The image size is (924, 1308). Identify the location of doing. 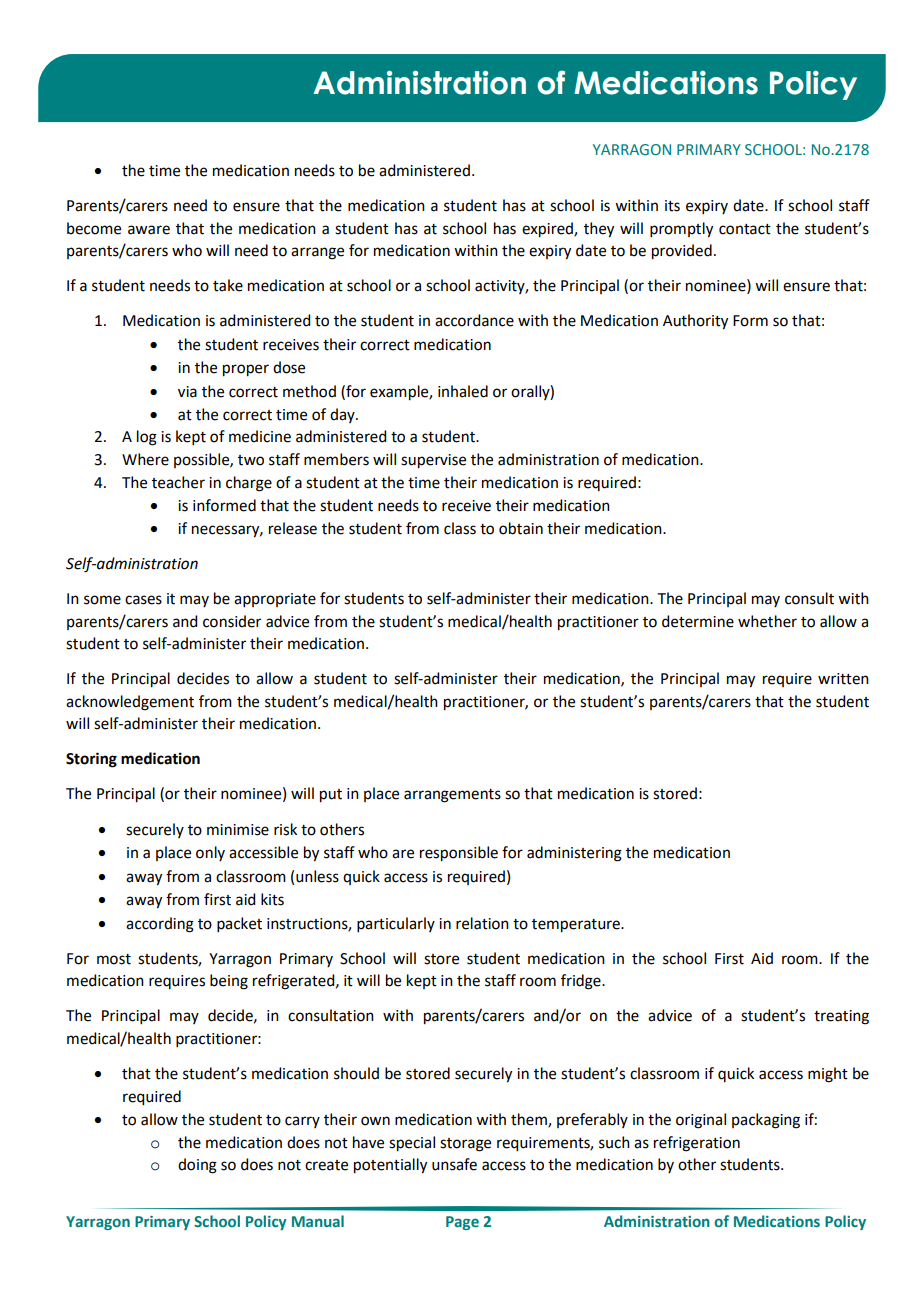
(197, 1166).
